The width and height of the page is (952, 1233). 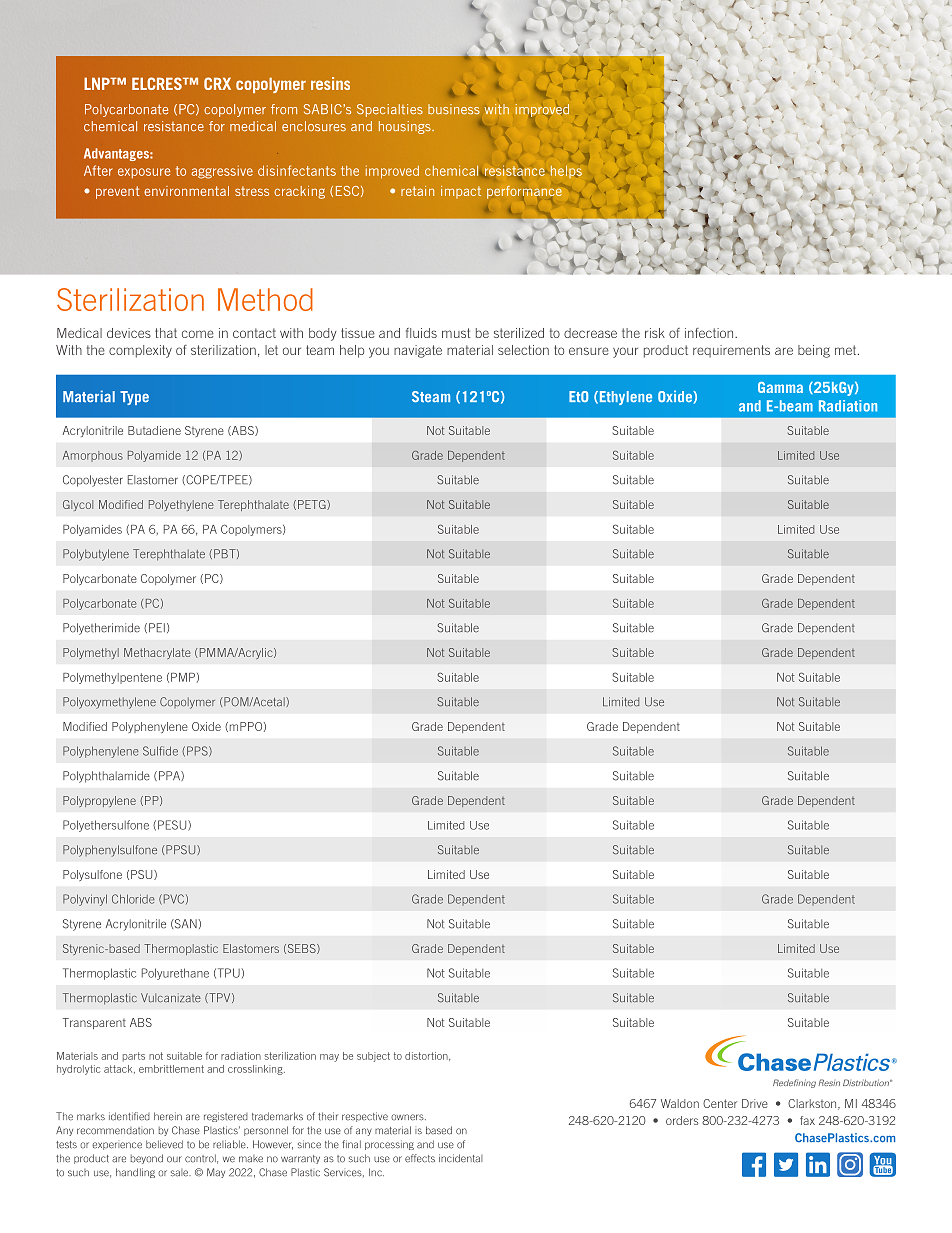 What do you see at coordinates (454, 109) in the page?
I see `business` at bounding box center [454, 109].
